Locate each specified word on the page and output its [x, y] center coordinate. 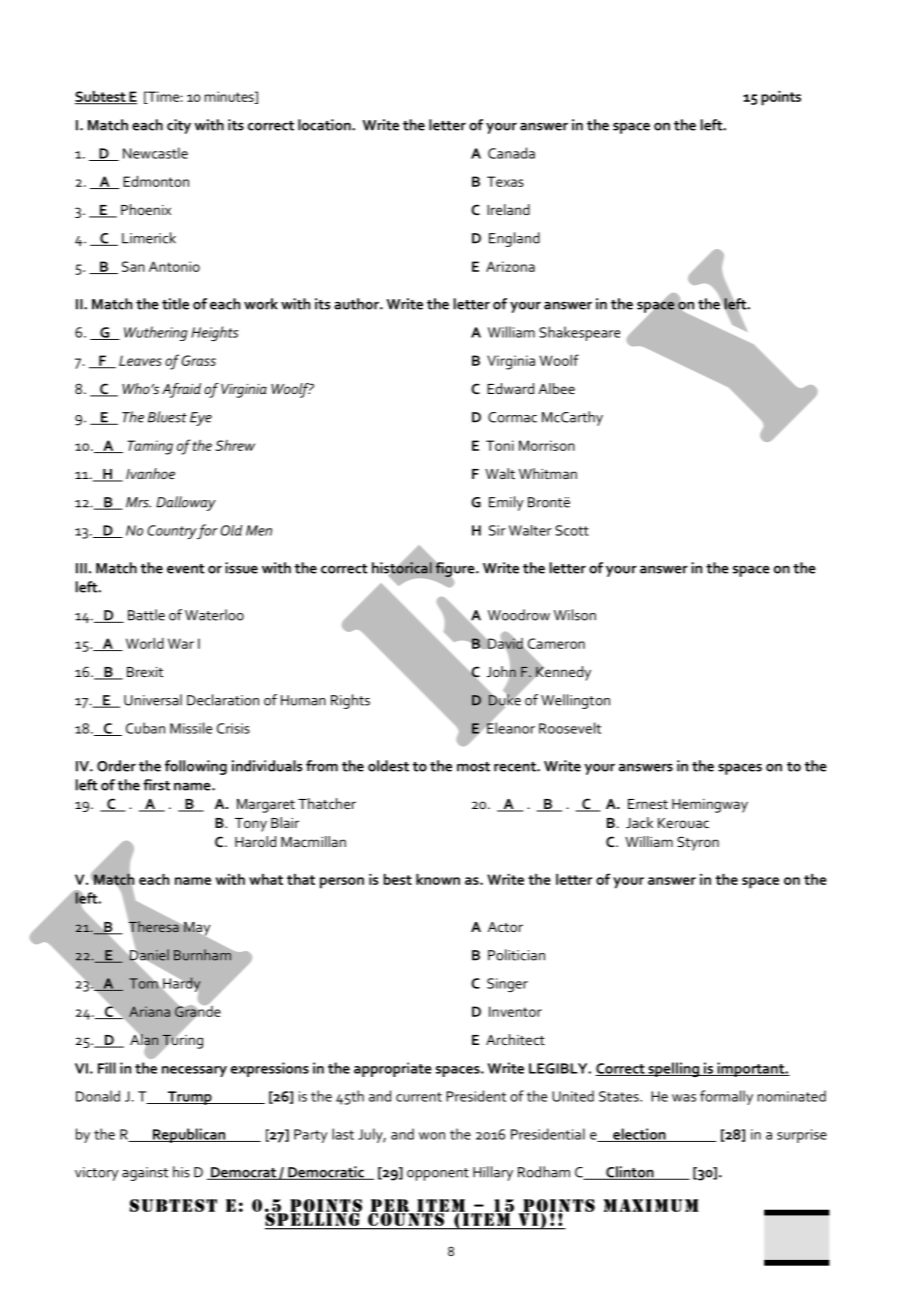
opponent [438, 1174]
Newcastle [155, 153]
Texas [505, 181]
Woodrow [519, 615]
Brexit [145, 672]
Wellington [575, 701]
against [145, 1174]
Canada [511, 153]
